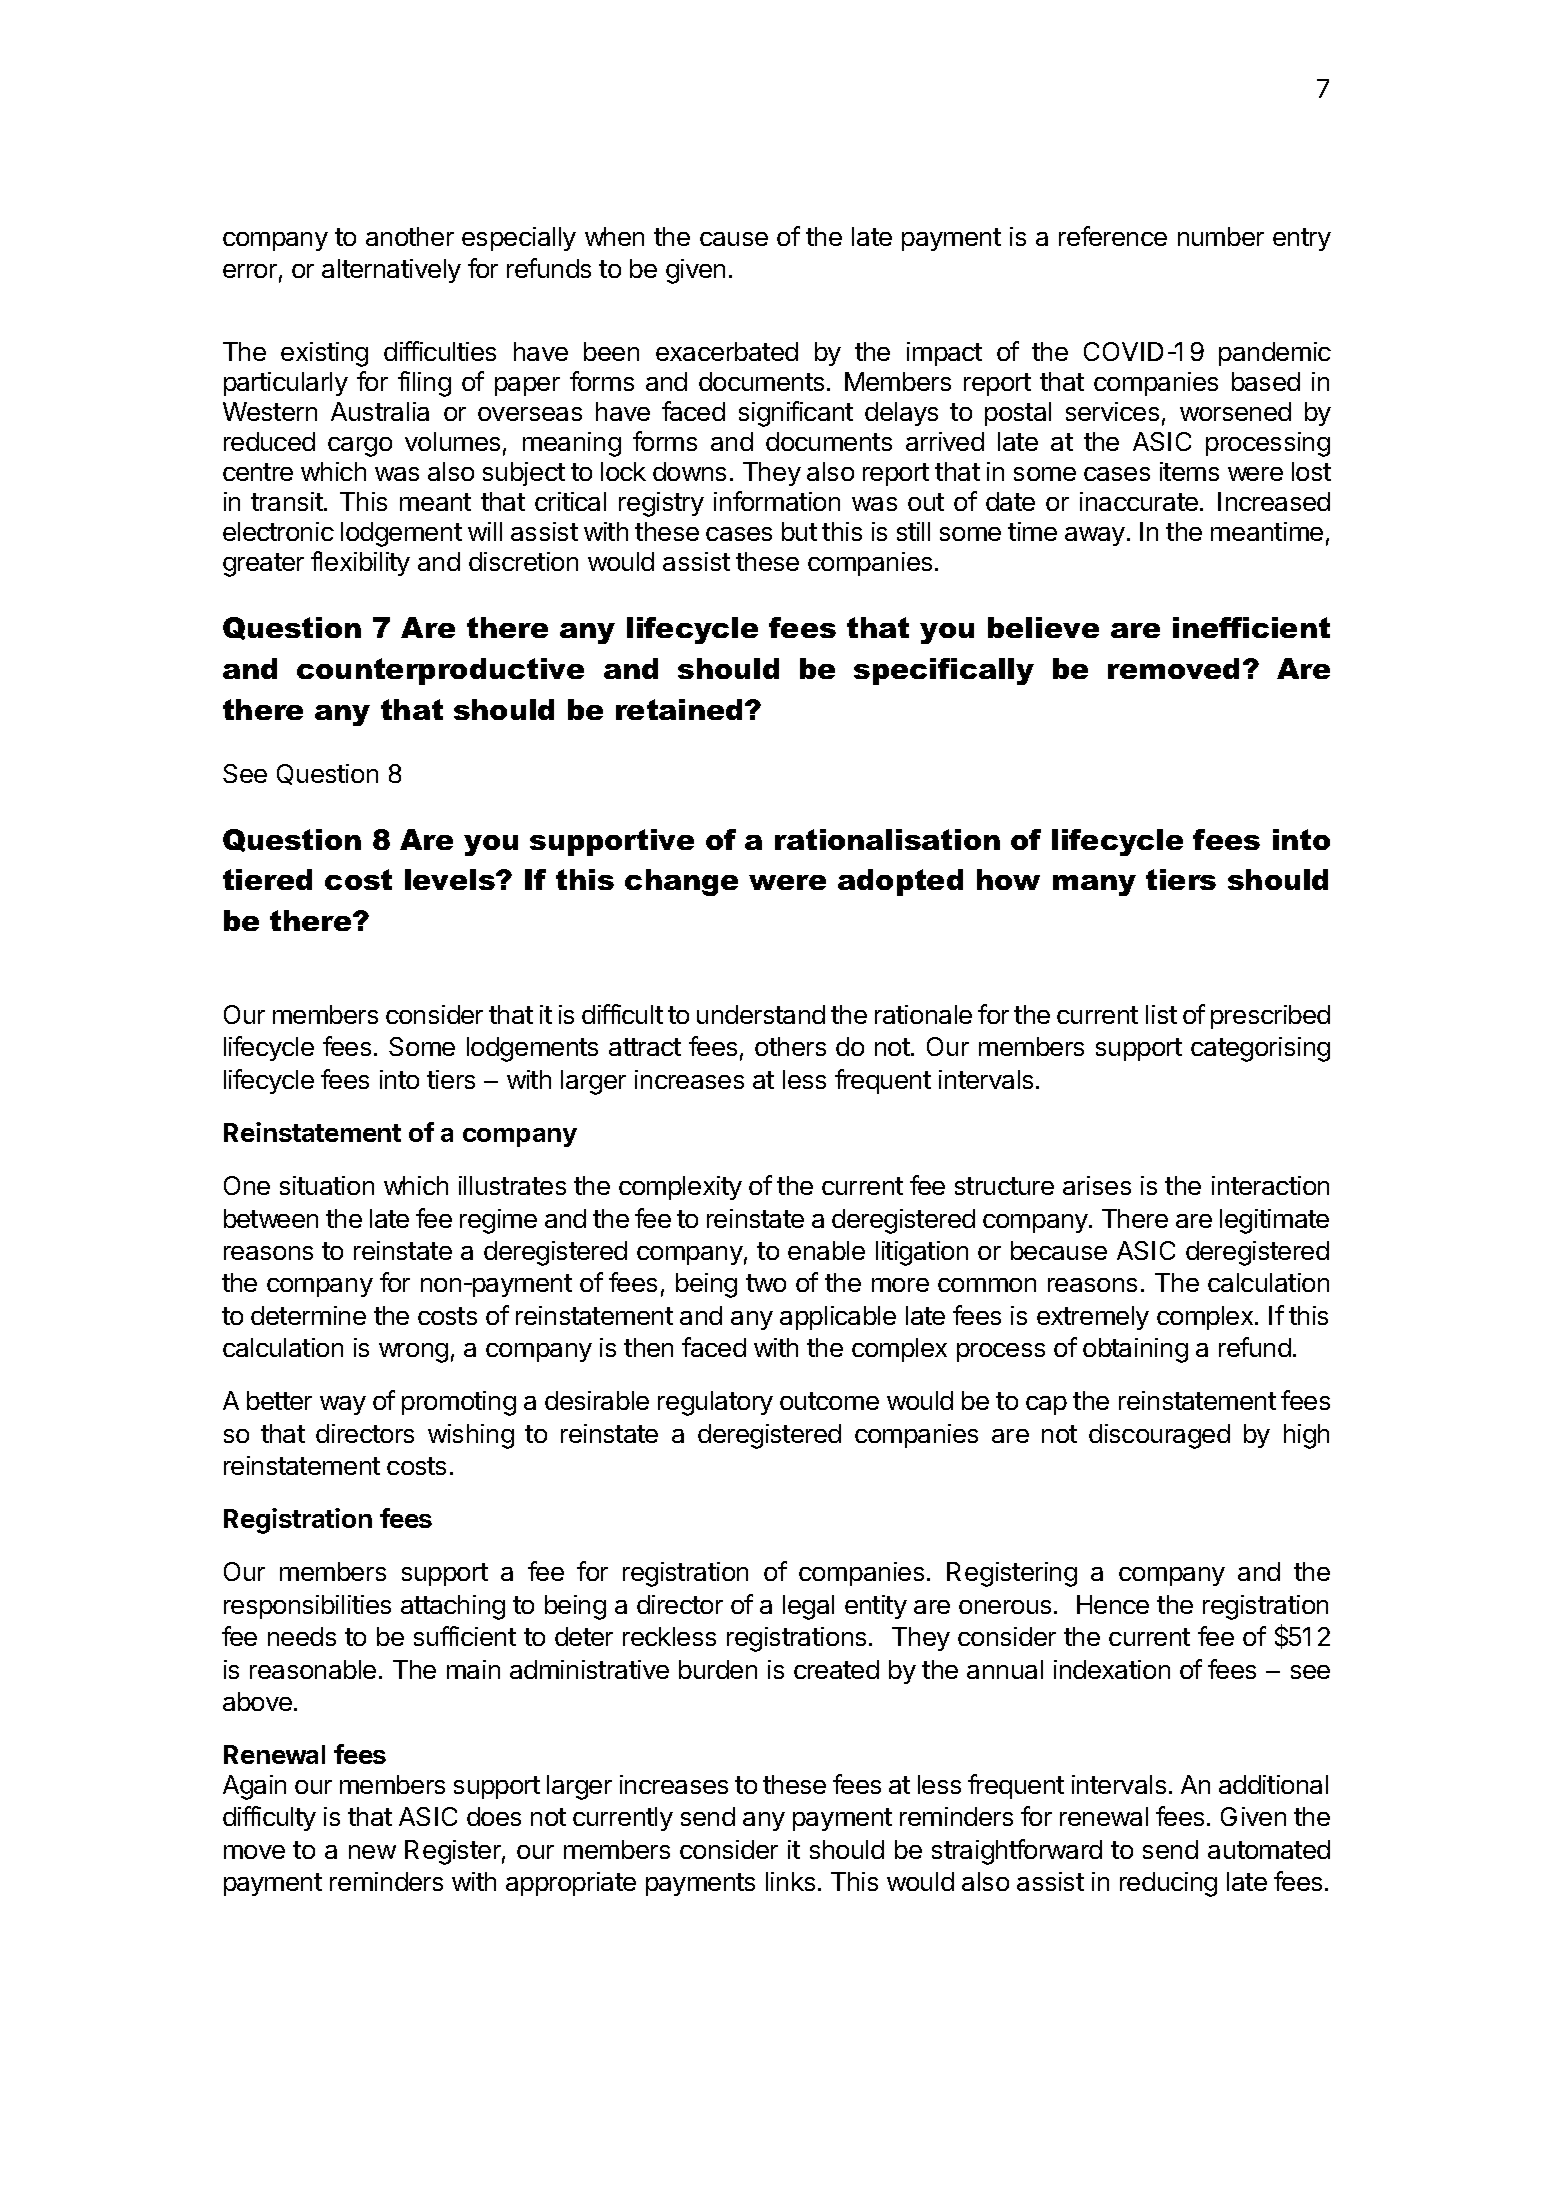 Image resolution: width=1553 pixels, height=2196 pixels. Describe the element at coordinates (494, 1816) in the page. I see `does` at that location.
